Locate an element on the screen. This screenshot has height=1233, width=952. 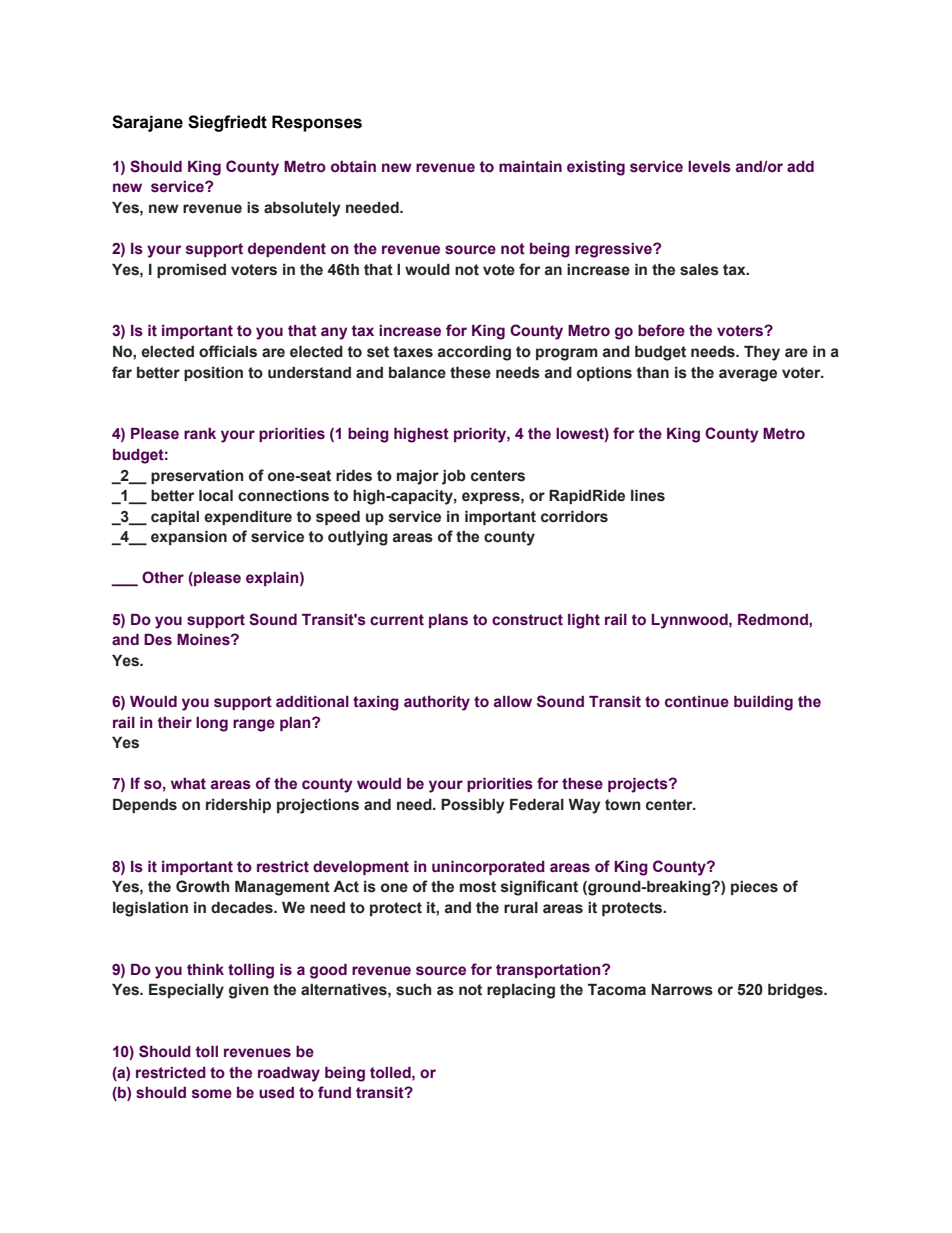
some is located at coordinates (212, 1094).
